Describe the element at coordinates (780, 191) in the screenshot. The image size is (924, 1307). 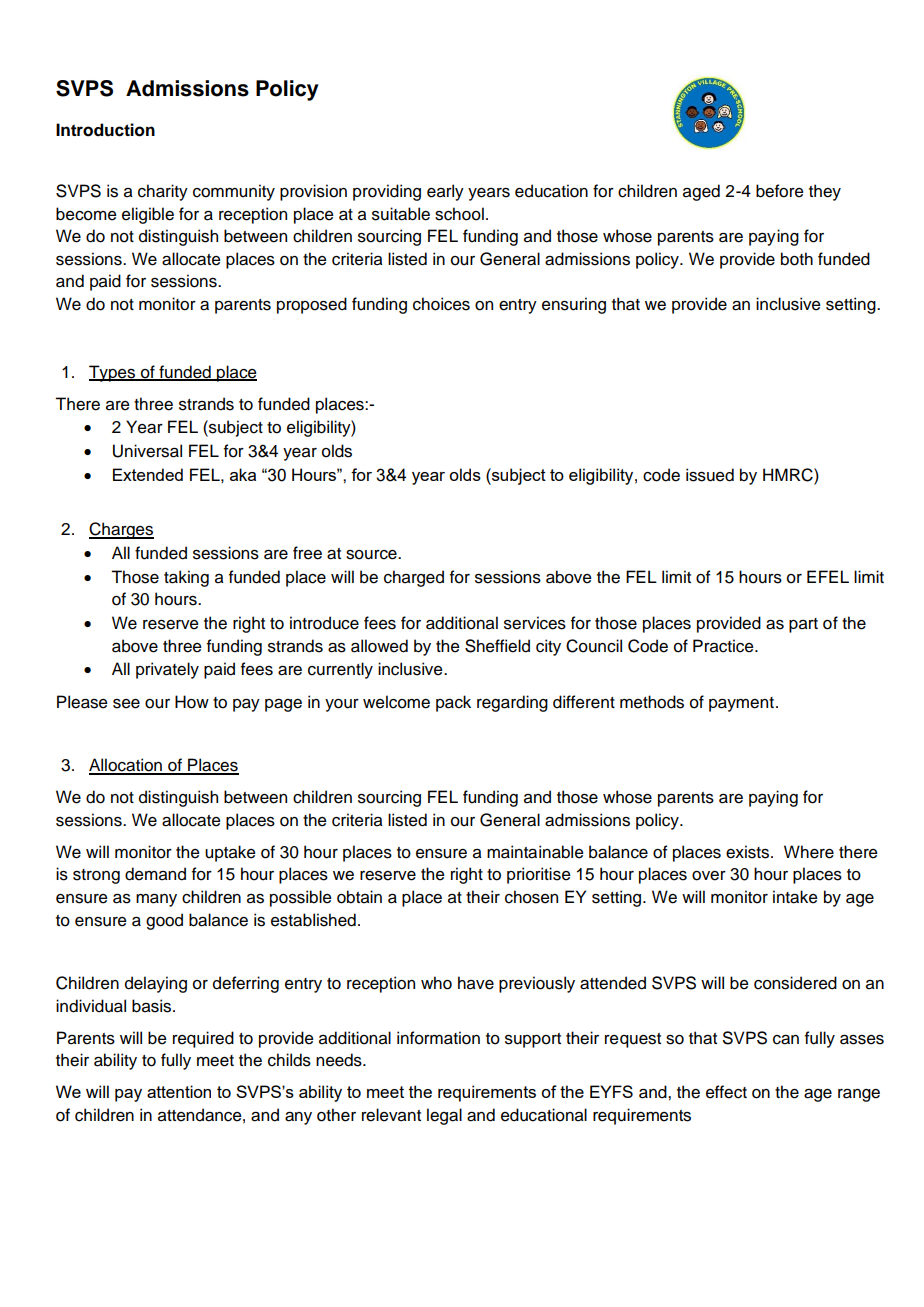
I see `before` at that location.
